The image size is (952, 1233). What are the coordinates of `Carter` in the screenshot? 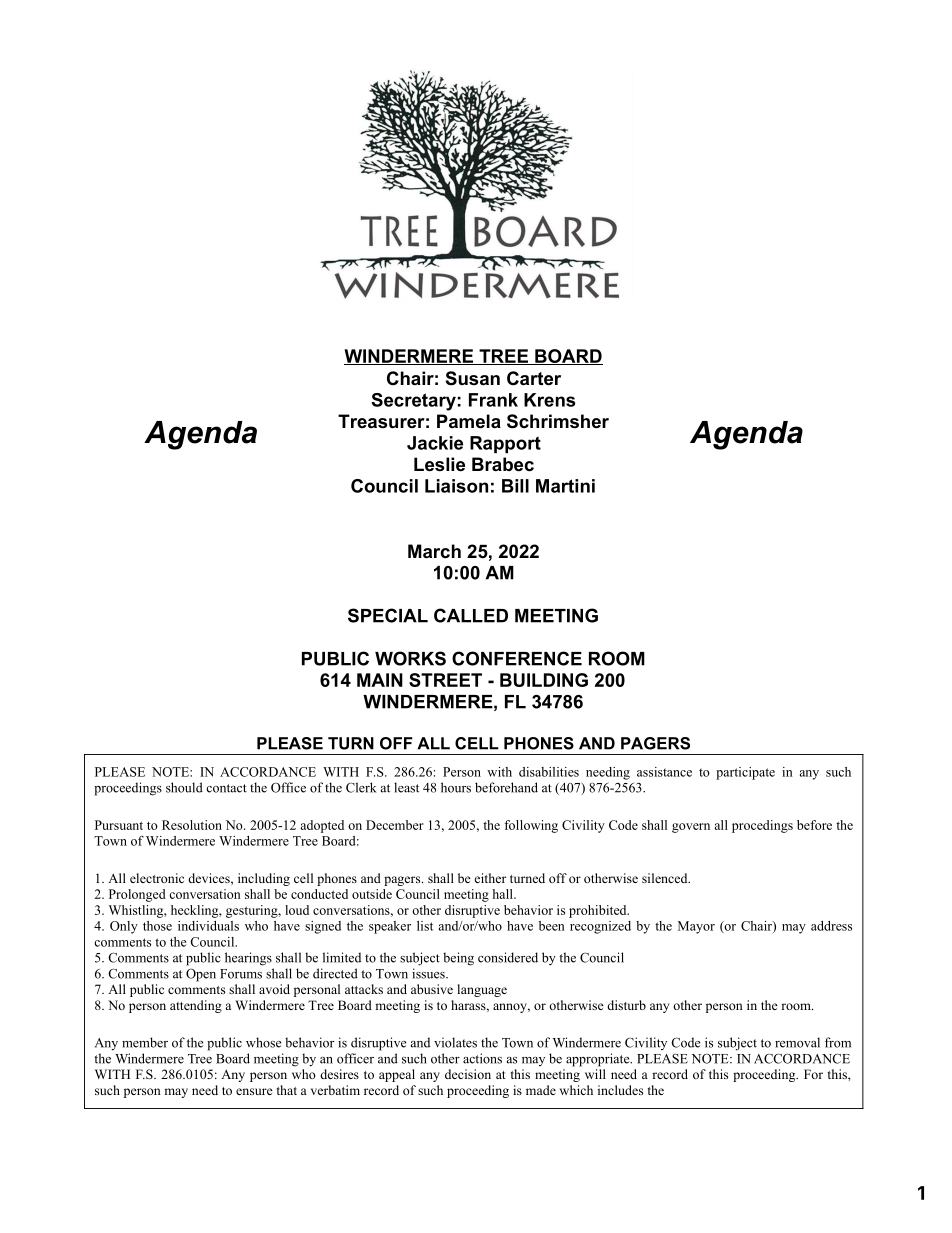 It's located at (534, 378).
